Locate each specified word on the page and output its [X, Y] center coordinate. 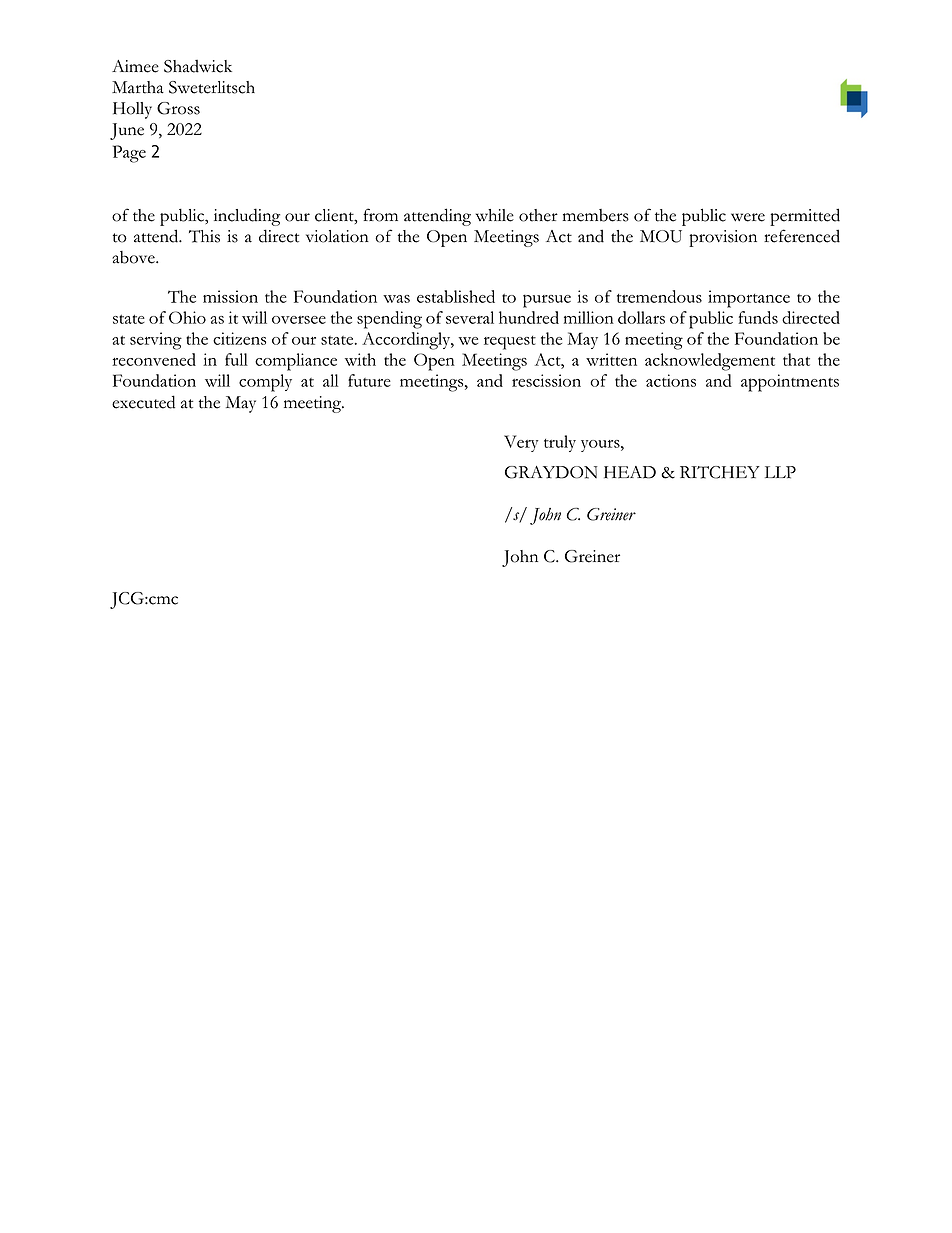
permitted [805, 217]
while [495, 215]
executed [143, 402]
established [456, 296]
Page [129, 154]
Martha [138, 87]
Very [521, 443]
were [748, 217]
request [510, 343]
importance [749, 299]
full [236, 359]
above [134, 257]
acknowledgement [710, 362]
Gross [178, 108]
